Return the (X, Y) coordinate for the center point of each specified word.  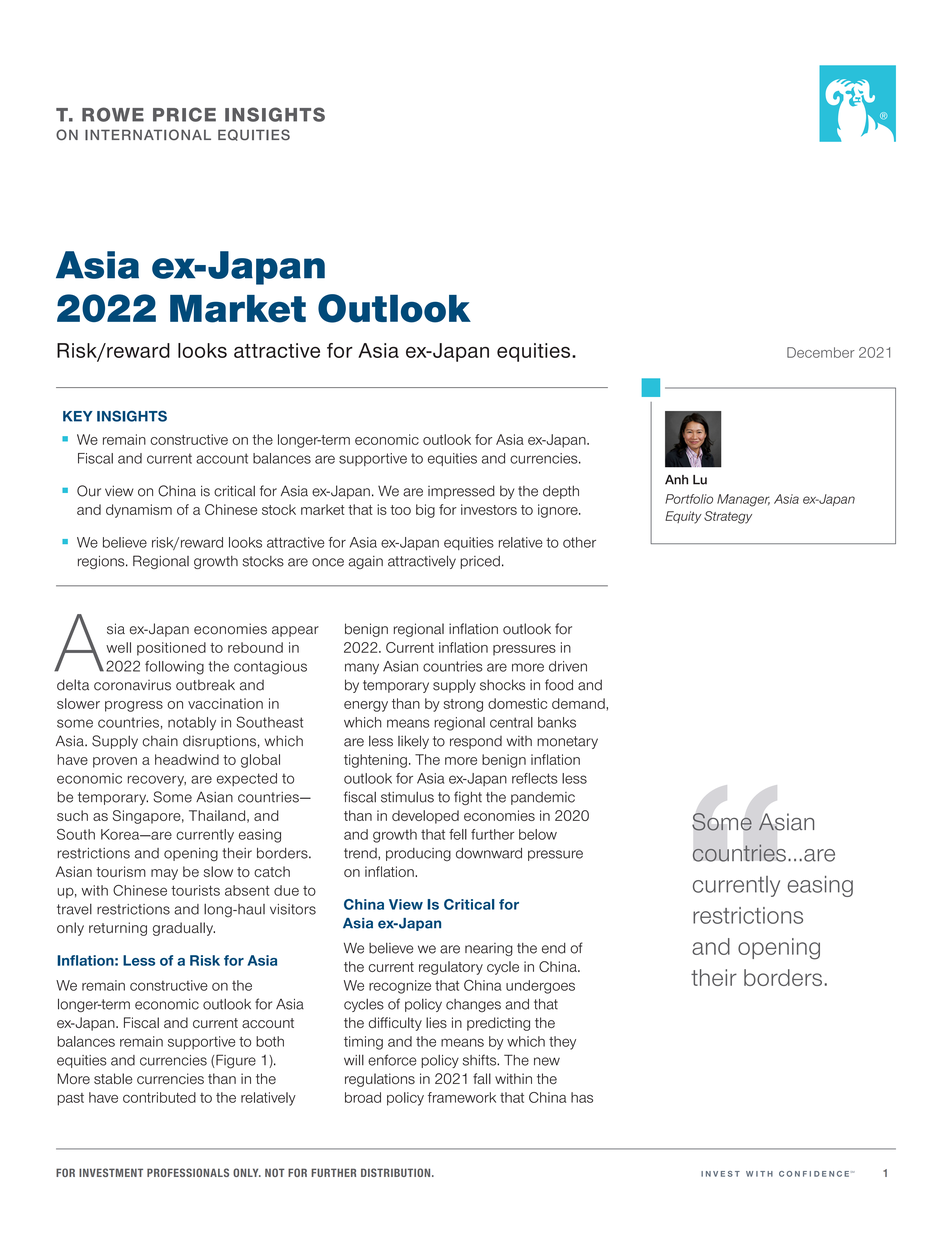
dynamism (139, 511)
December (821, 352)
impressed (461, 492)
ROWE (113, 114)
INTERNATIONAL (148, 135)
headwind (187, 759)
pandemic (543, 798)
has (582, 1097)
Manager (743, 500)
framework (462, 1097)
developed (425, 817)
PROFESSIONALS (188, 1172)
